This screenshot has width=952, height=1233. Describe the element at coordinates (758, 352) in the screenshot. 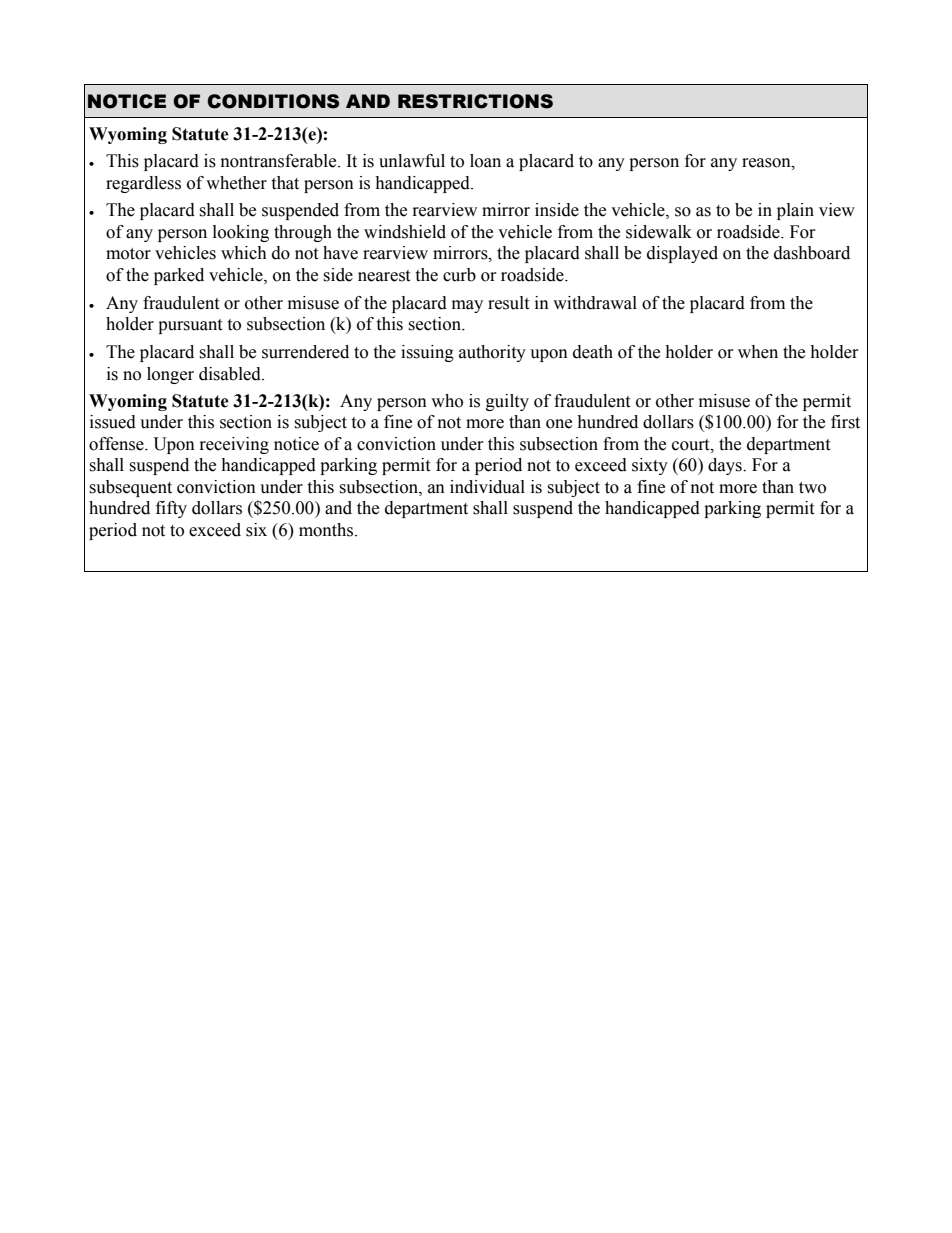

I see `when` at that location.
